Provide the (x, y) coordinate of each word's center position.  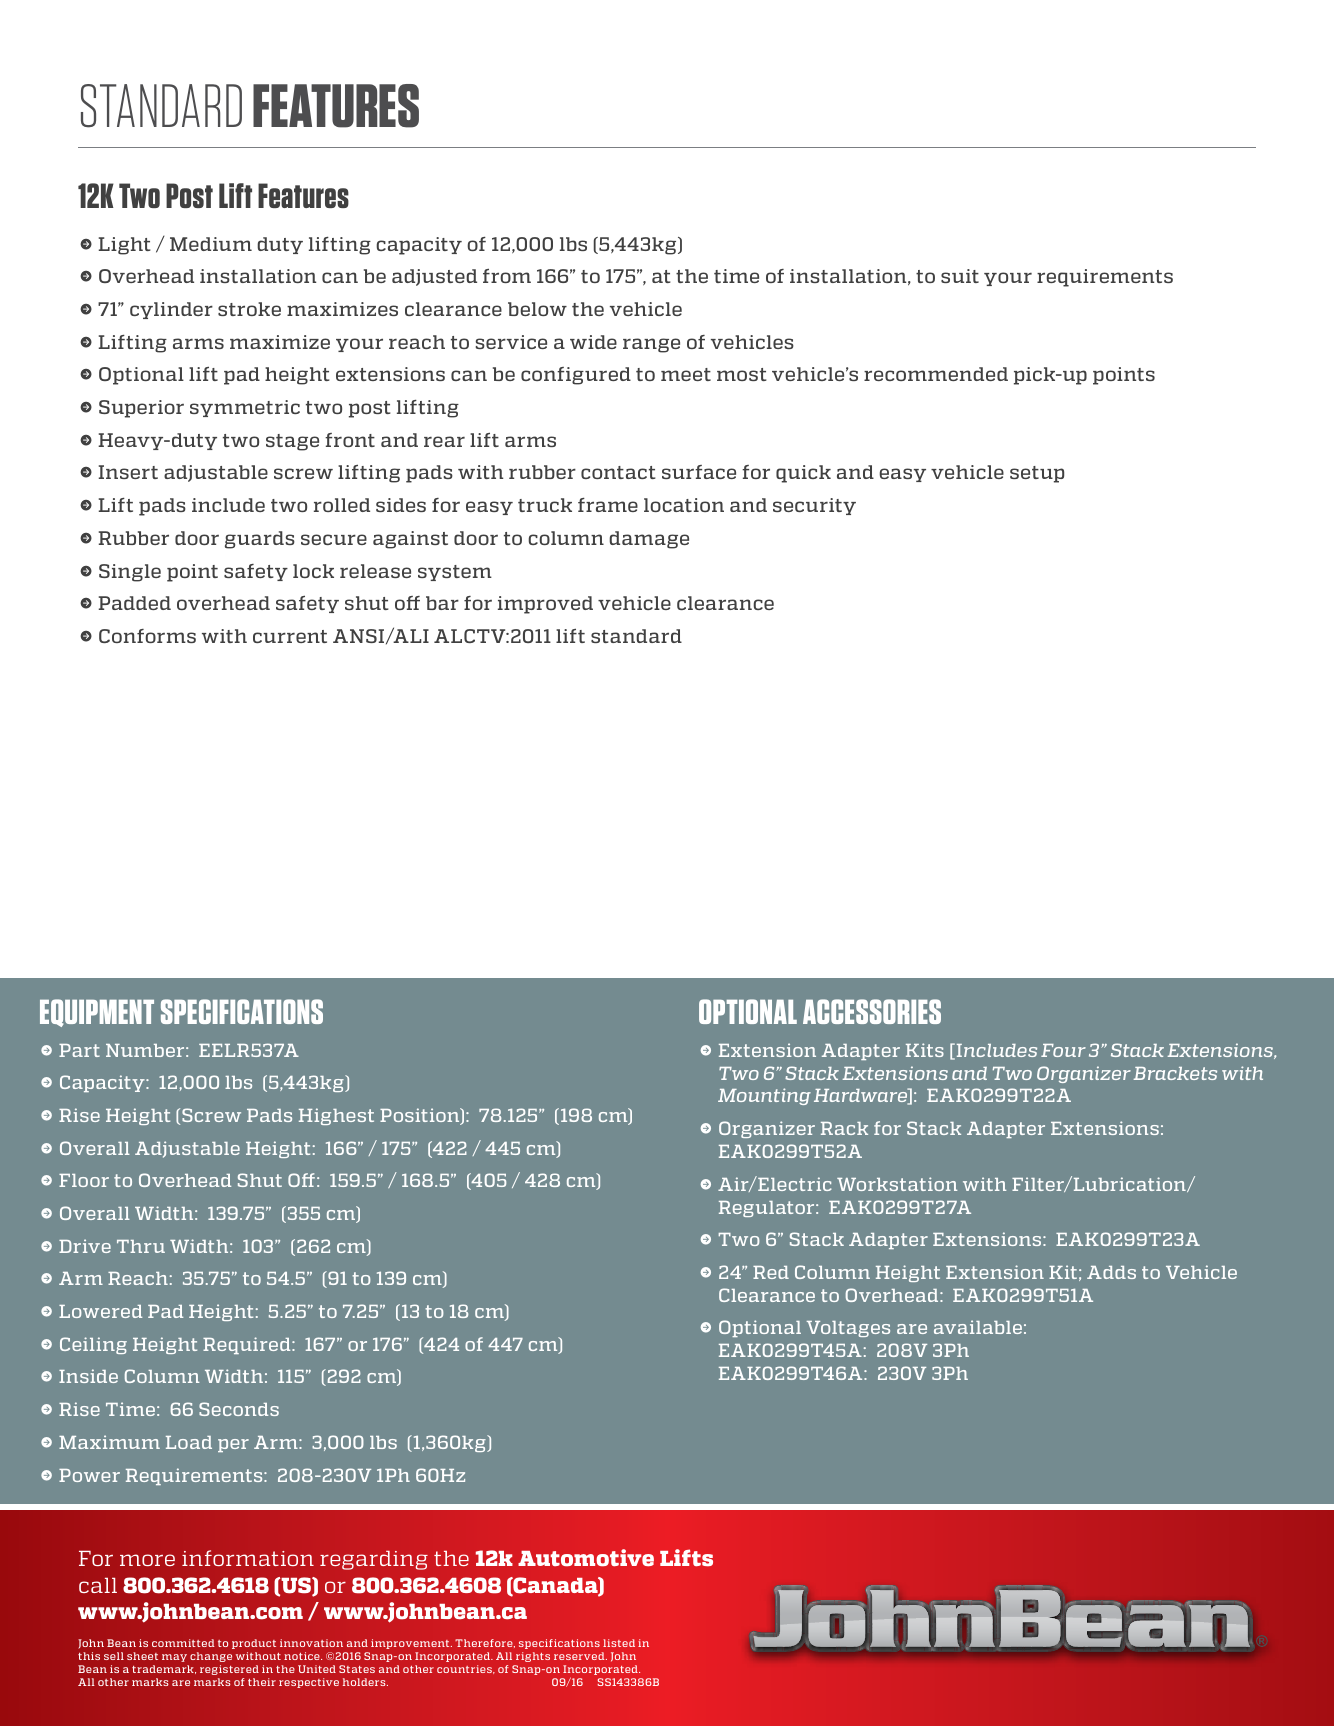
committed (183, 1643)
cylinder (171, 310)
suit (960, 276)
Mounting (764, 1096)
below (537, 309)
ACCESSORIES (872, 1011)
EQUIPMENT (97, 1013)
